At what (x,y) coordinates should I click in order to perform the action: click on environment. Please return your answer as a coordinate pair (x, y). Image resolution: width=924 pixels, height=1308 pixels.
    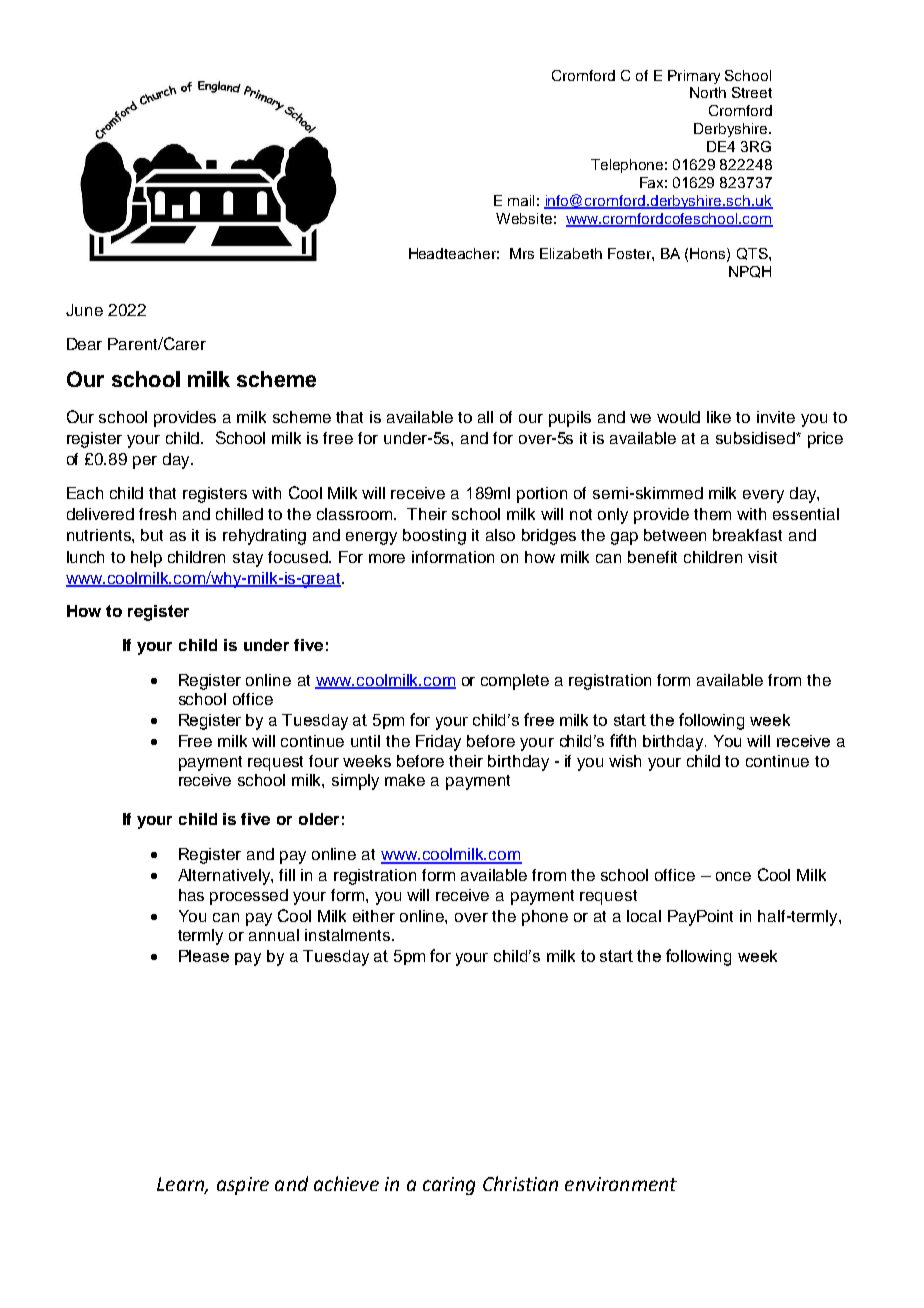
    Looking at the image, I should click on (621, 1184).
